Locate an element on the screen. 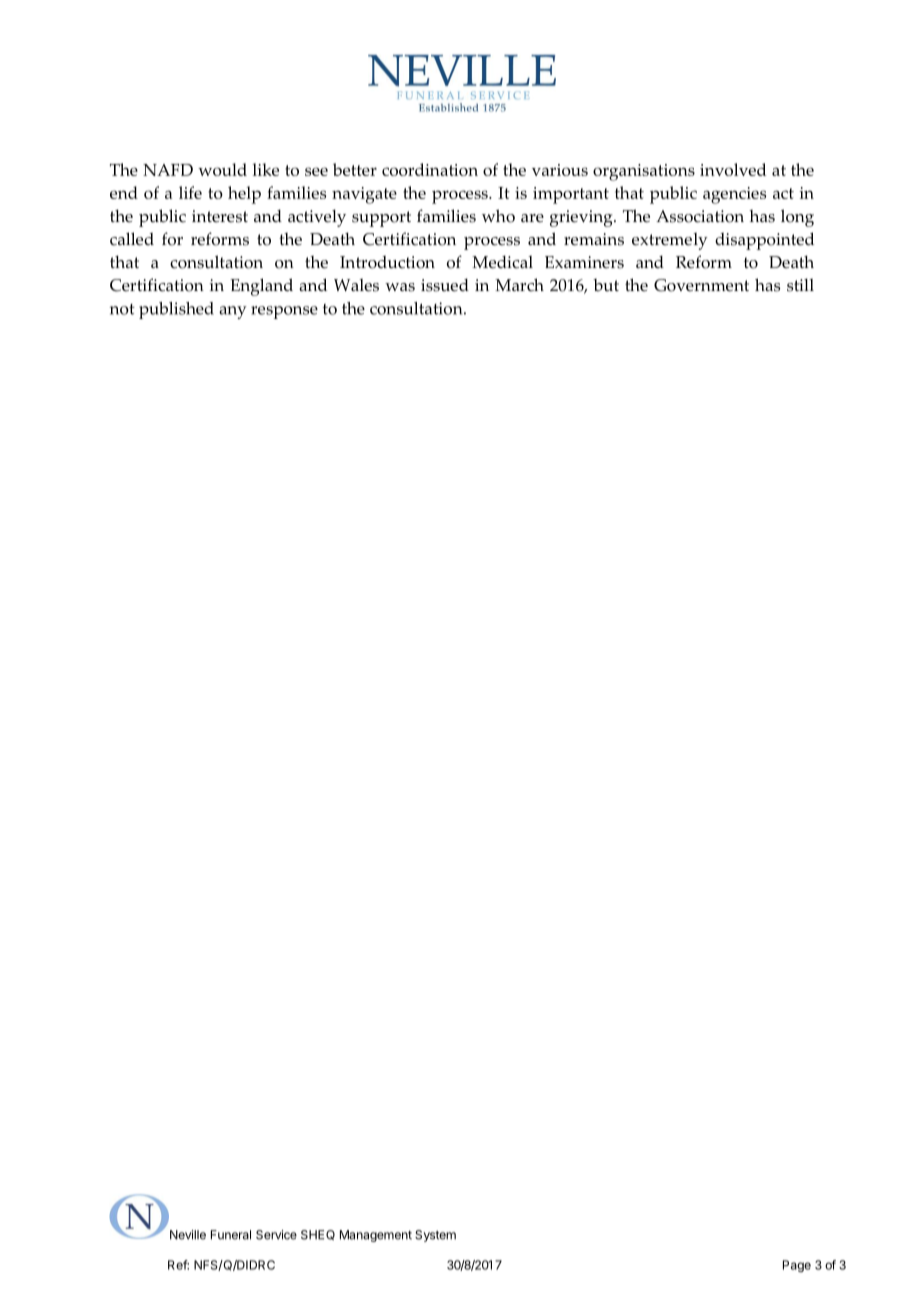 The width and height of the screenshot is (924, 1308). any is located at coordinates (233, 312).
